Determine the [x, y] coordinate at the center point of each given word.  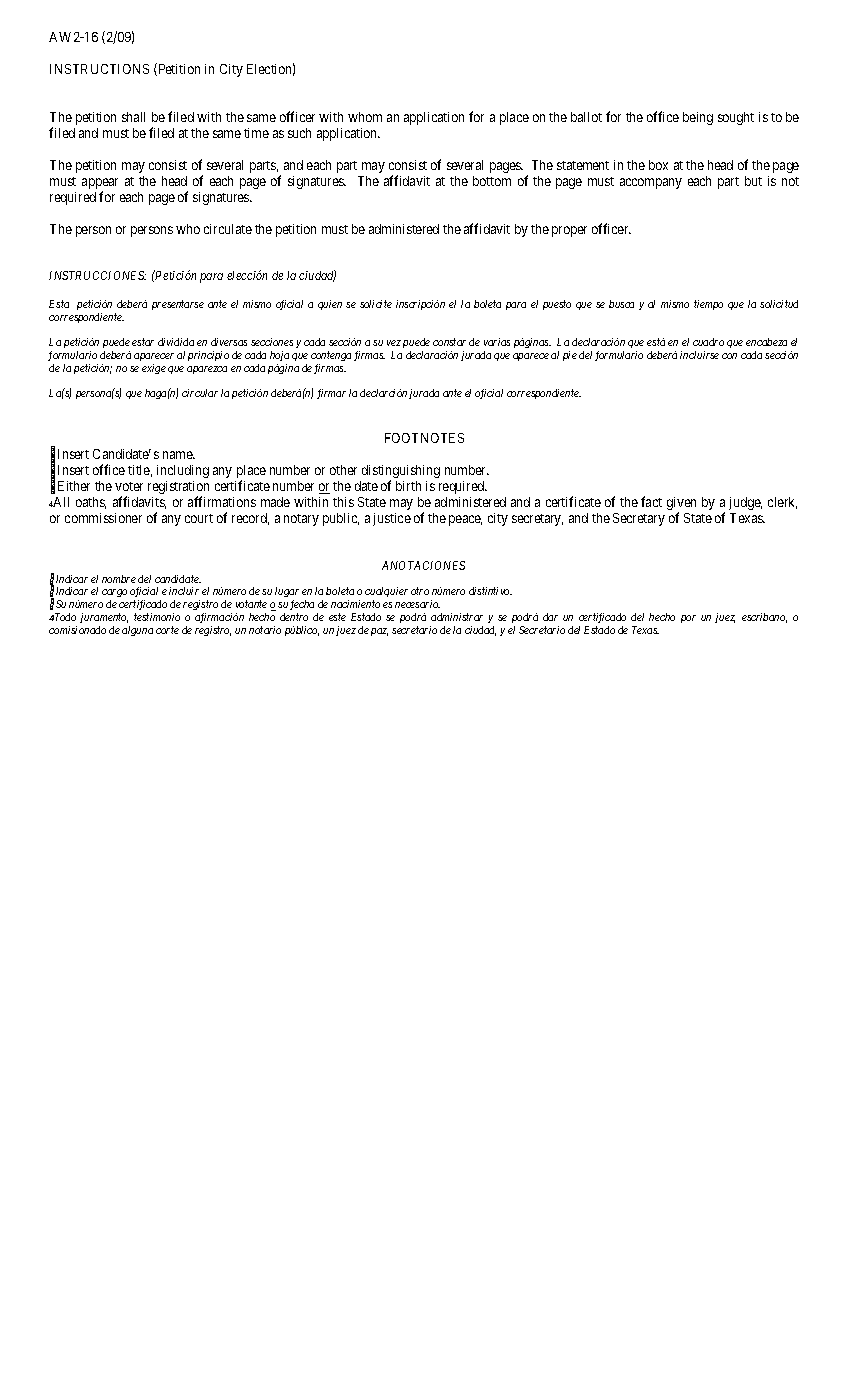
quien [330, 305]
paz [379, 632]
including [183, 471]
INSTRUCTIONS [99, 69]
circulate [228, 229]
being [698, 118]
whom [365, 117]
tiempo [708, 305]
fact [651, 501]
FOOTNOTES [424, 438]
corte [167, 630]
